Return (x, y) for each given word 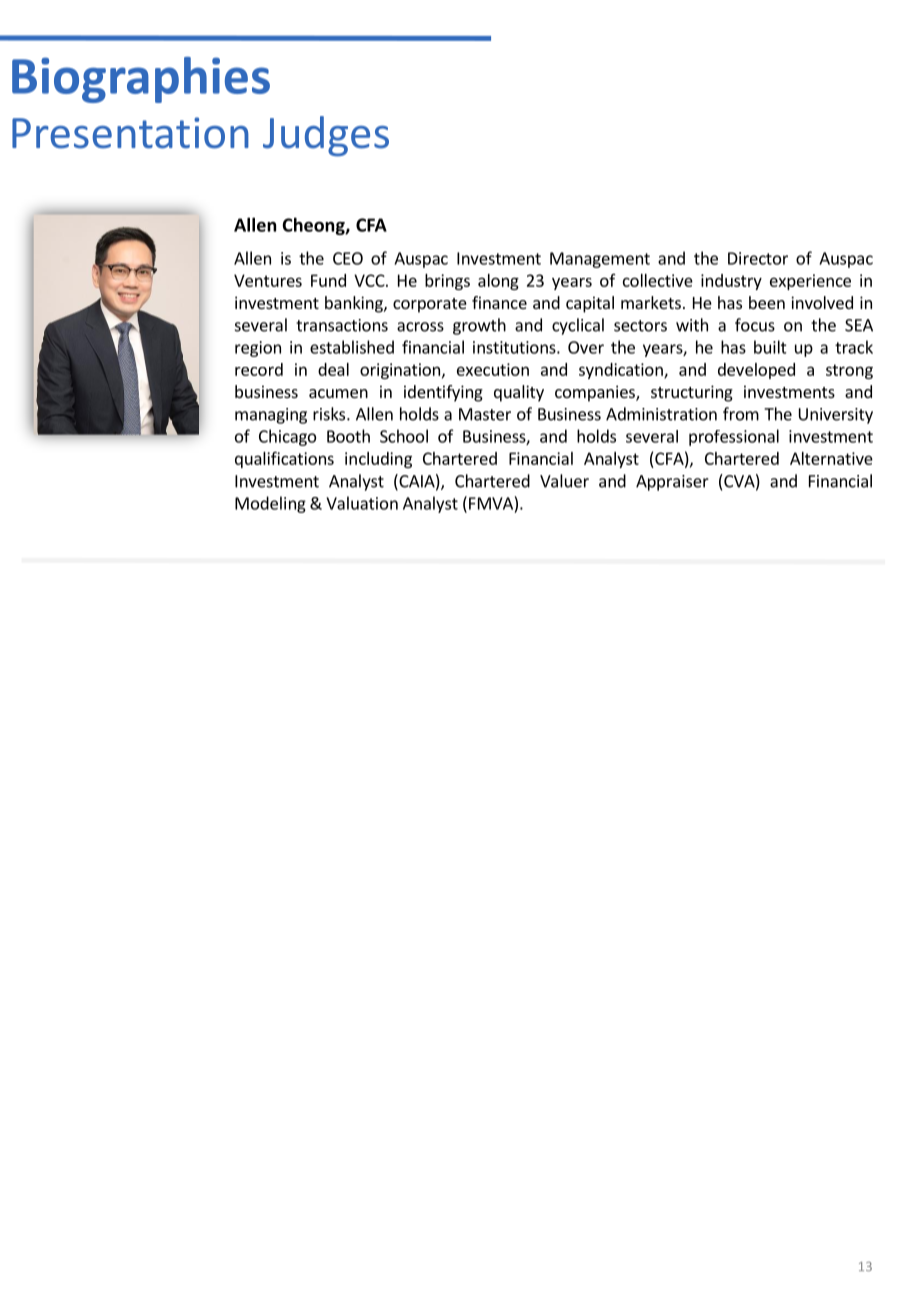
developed (756, 371)
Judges (326, 136)
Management (600, 260)
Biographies (141, 80)
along (498, 282)
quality (519, 393)
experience (810, 282)
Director (758, 258)
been (767, 302)
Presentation (130, 133)
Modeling (270, 504)
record (259, 369)
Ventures (268, 280)
